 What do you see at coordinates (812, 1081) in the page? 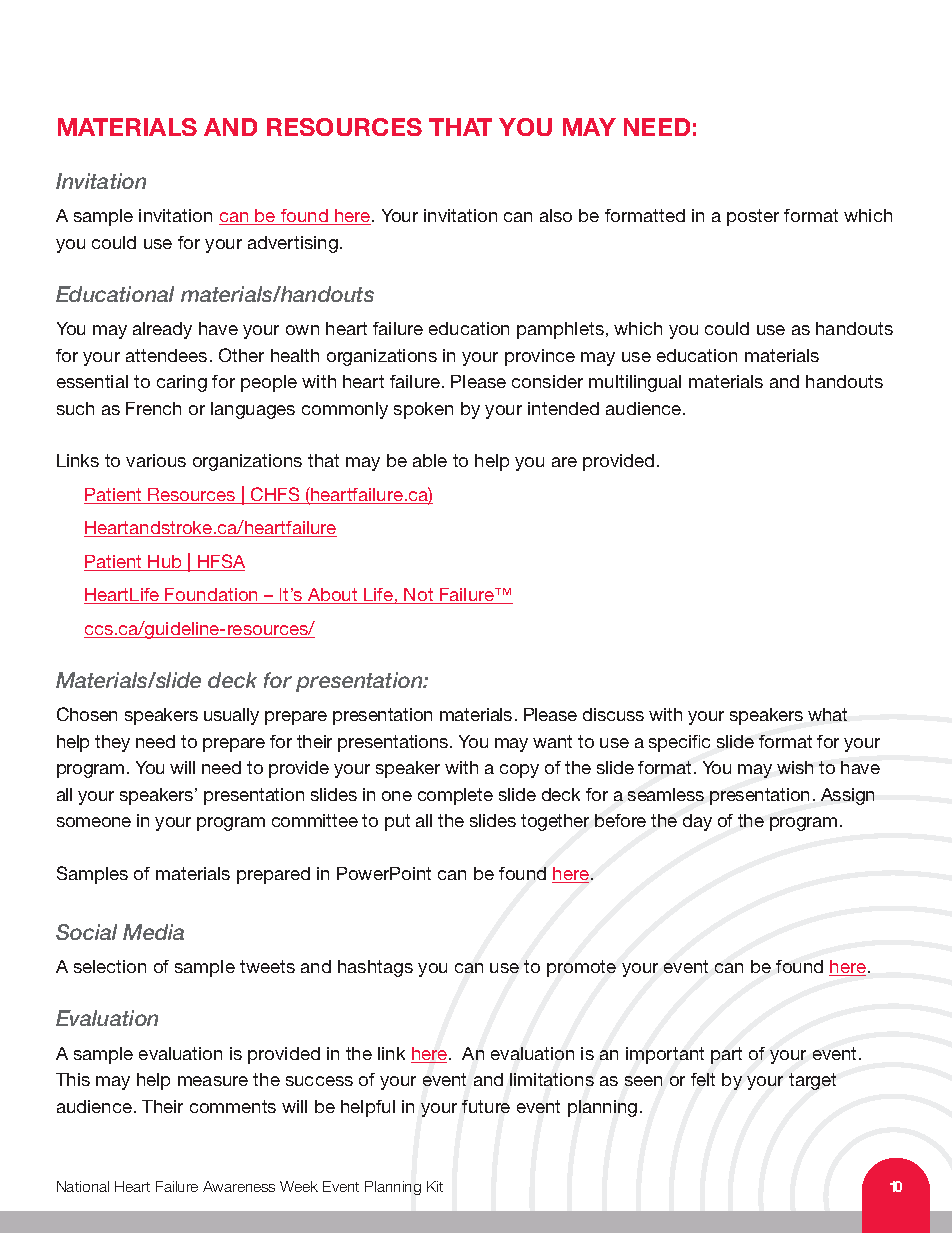
I see `target` at bounding box center [812, 1081].
